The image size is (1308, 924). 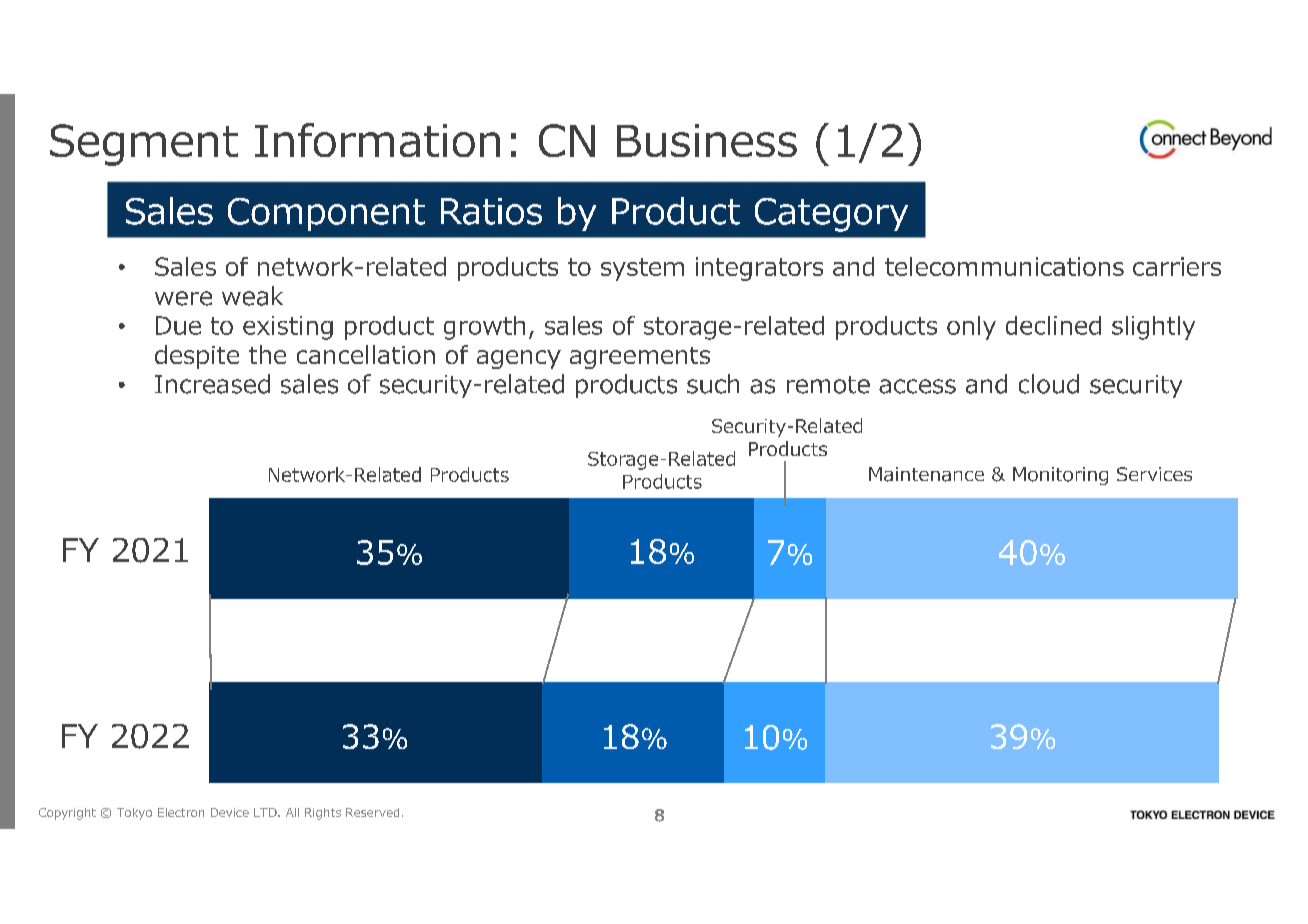 I want to click on Segment, so click(x=144, y=145).
